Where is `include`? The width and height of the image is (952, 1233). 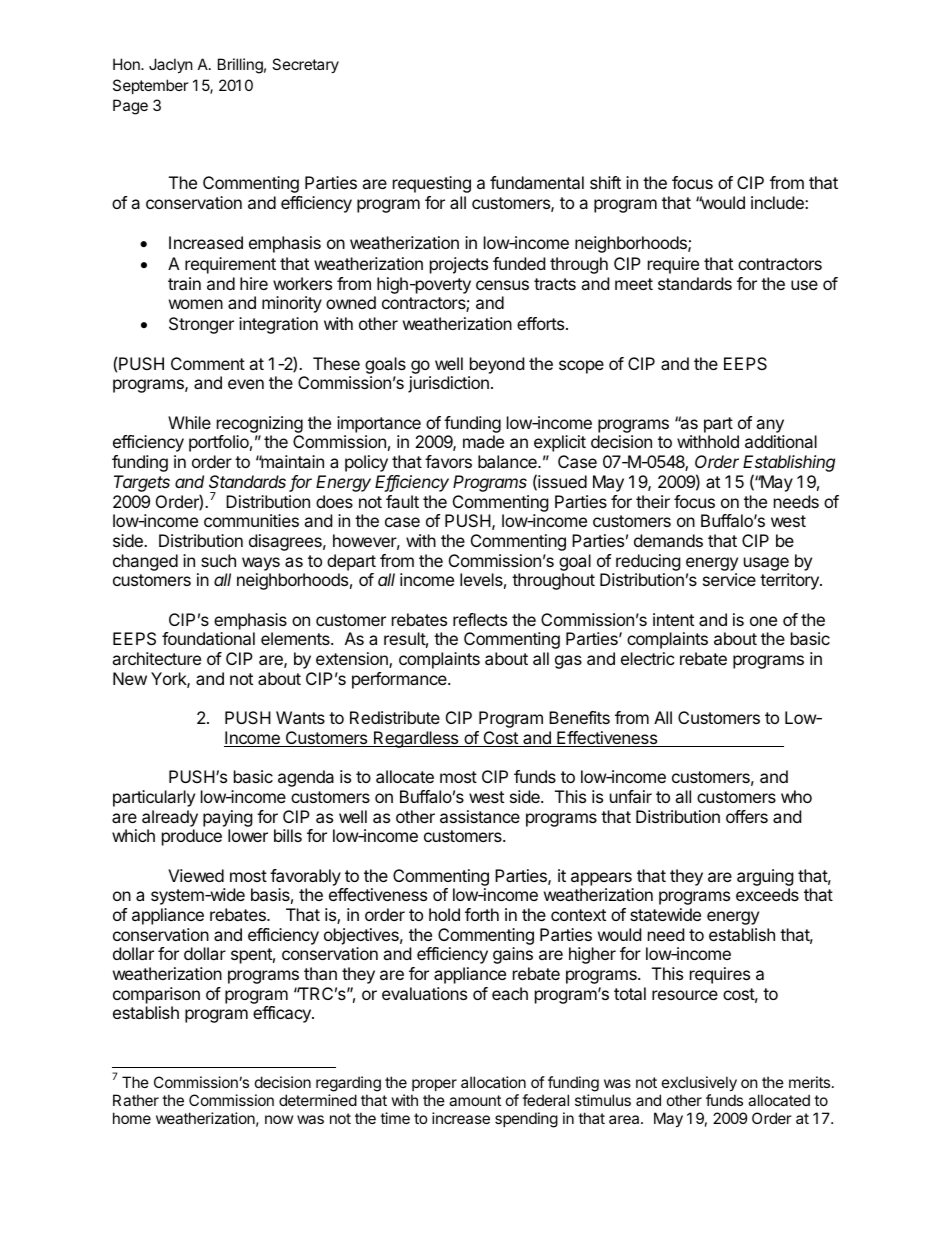 include is located at coordinates (778, 202).
